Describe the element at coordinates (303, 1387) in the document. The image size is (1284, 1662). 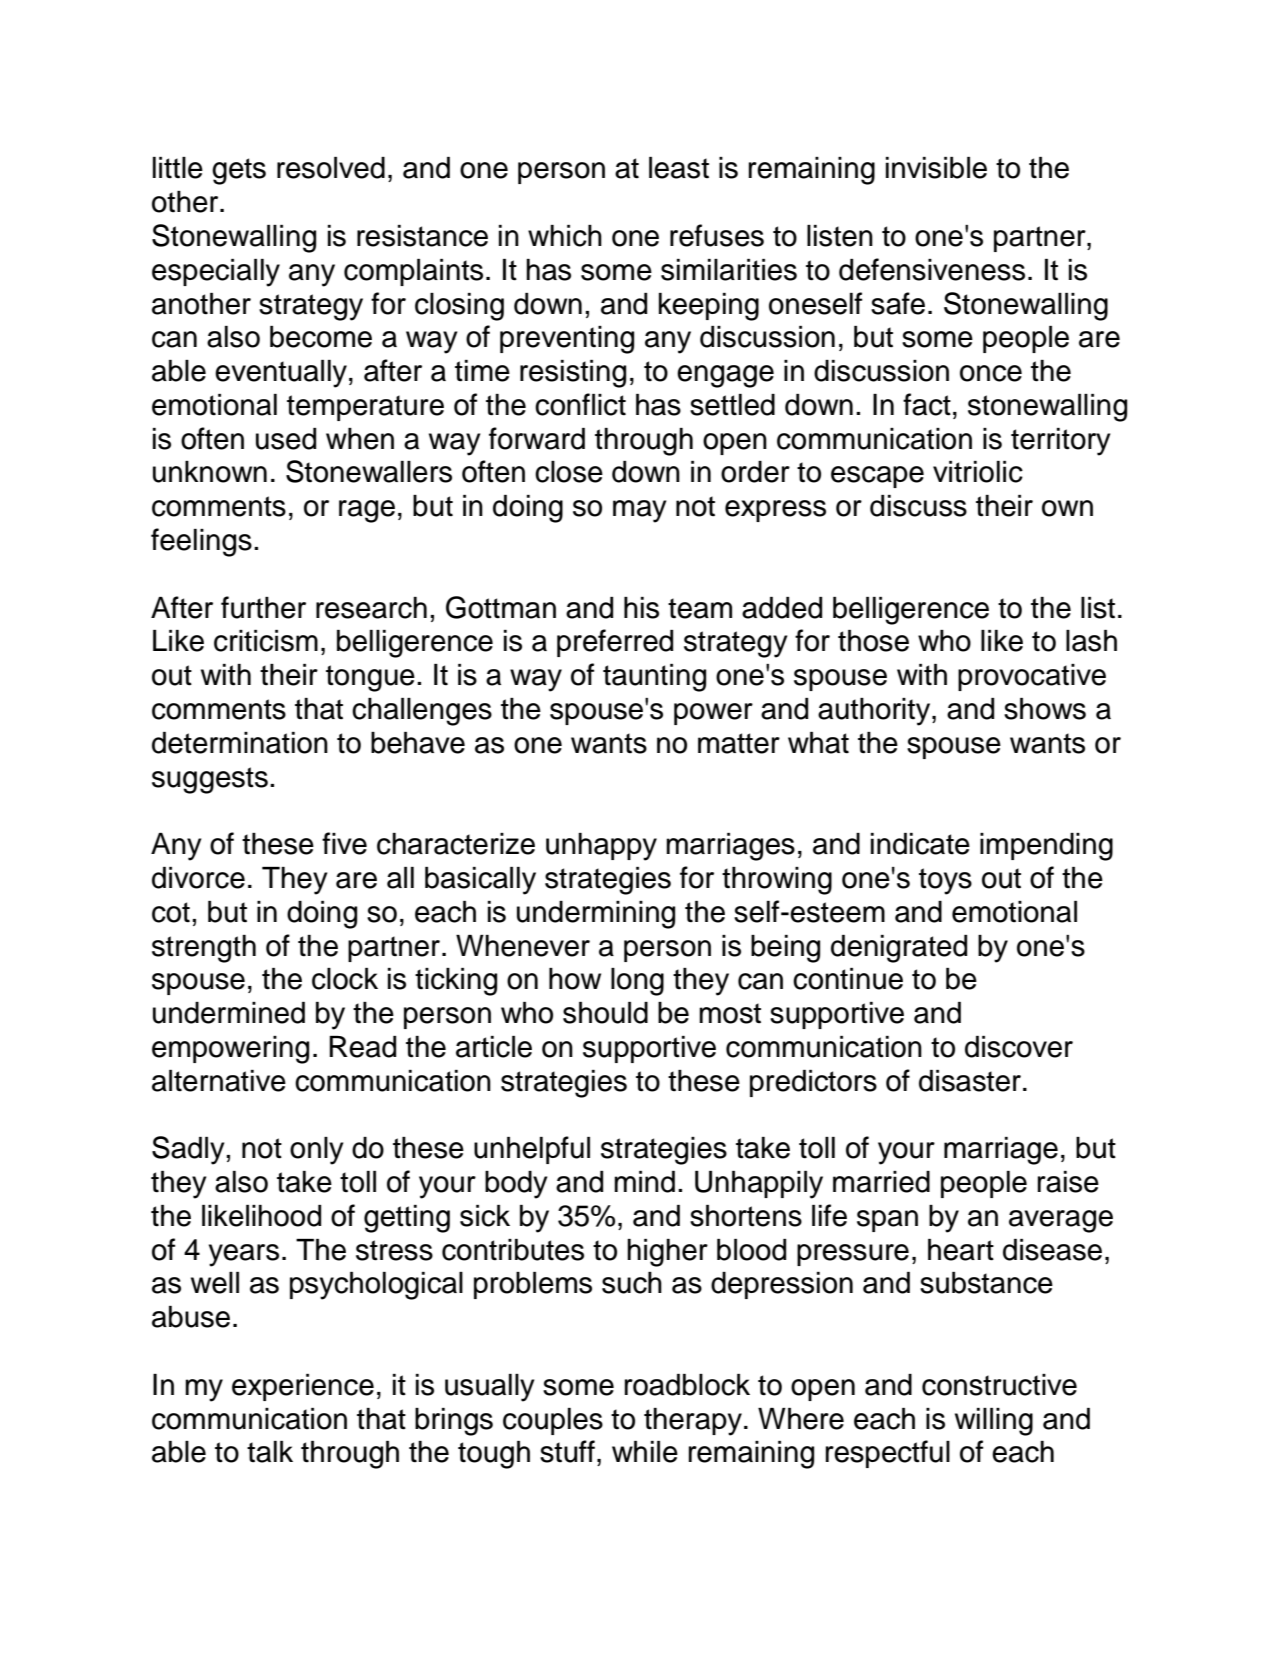
I see `experience` at that location.
